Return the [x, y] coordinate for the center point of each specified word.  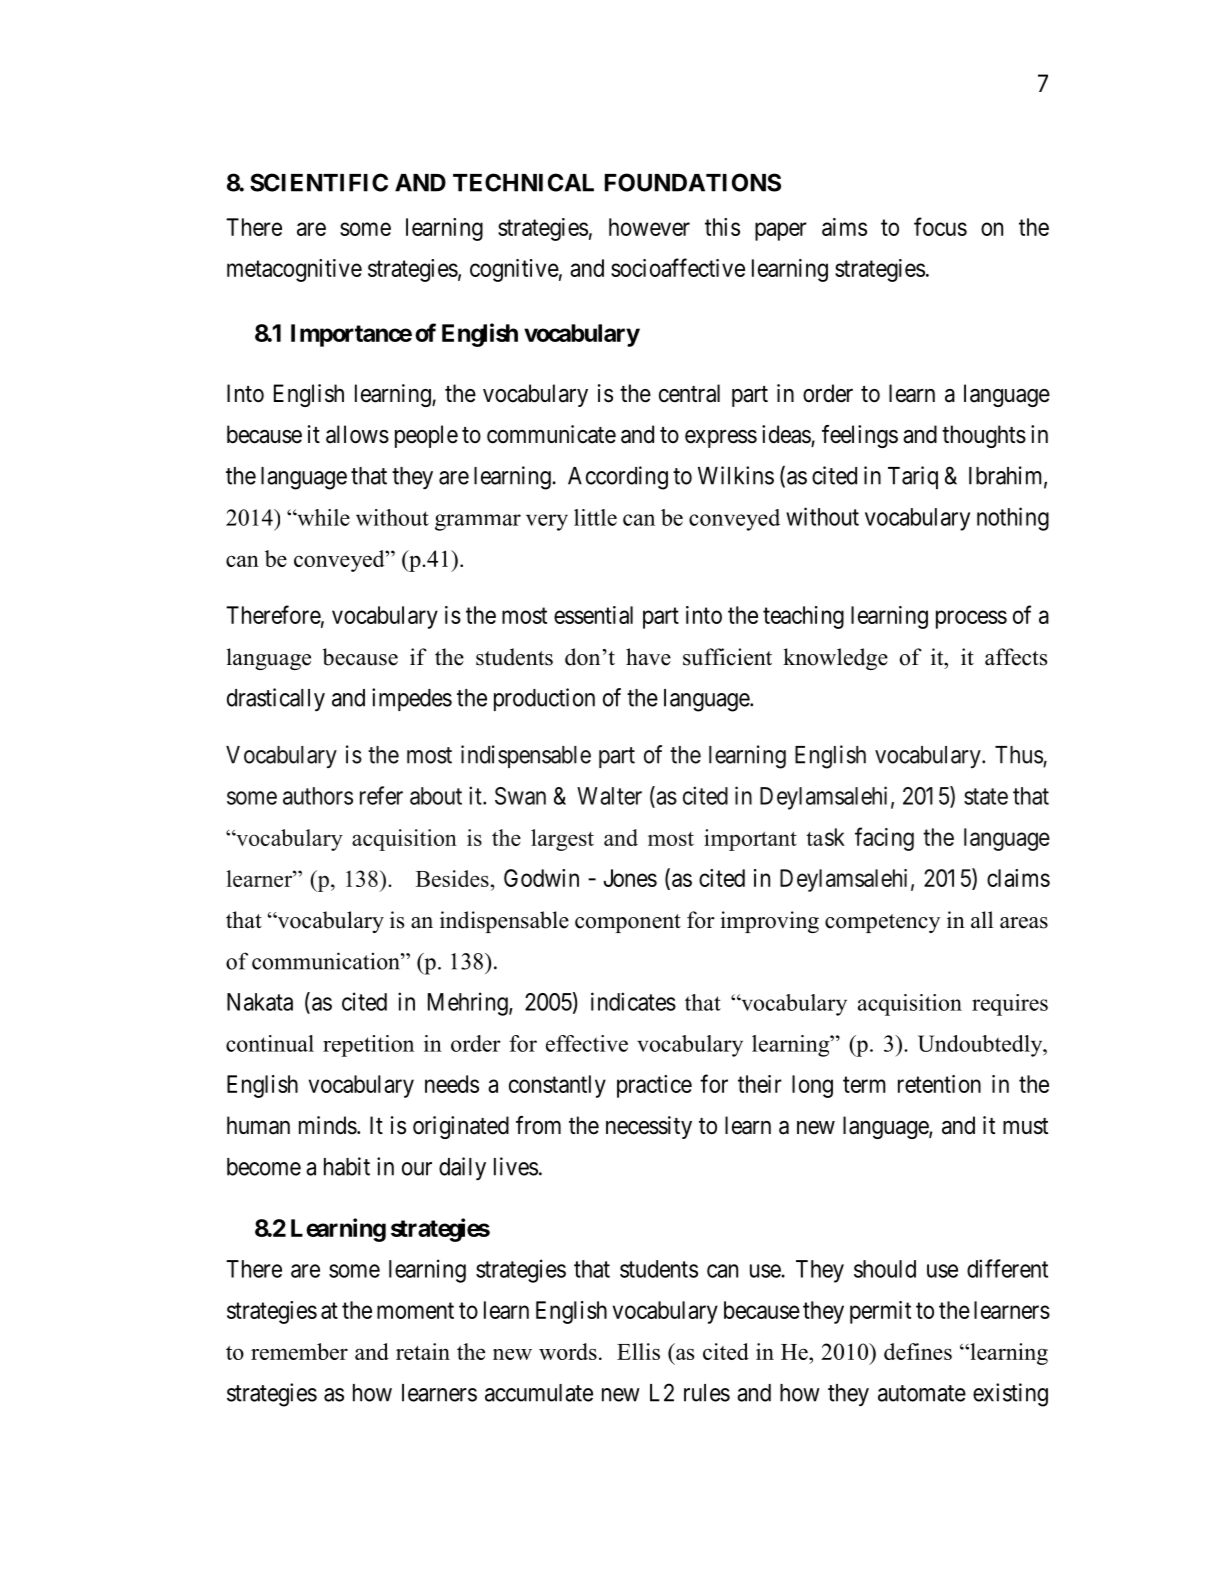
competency [882, 923]
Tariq [913, 477]
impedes [412, 699]
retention [939, 1084]
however [649, 227]
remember [299, 1351]
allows [357, 434]
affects [1016, 657]
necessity [649, 1127]
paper [781, 231]
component [628, 923]
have [648, 657]
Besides [452, 878]
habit [347, 1166]
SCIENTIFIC [319, 182]
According [618, 478]
